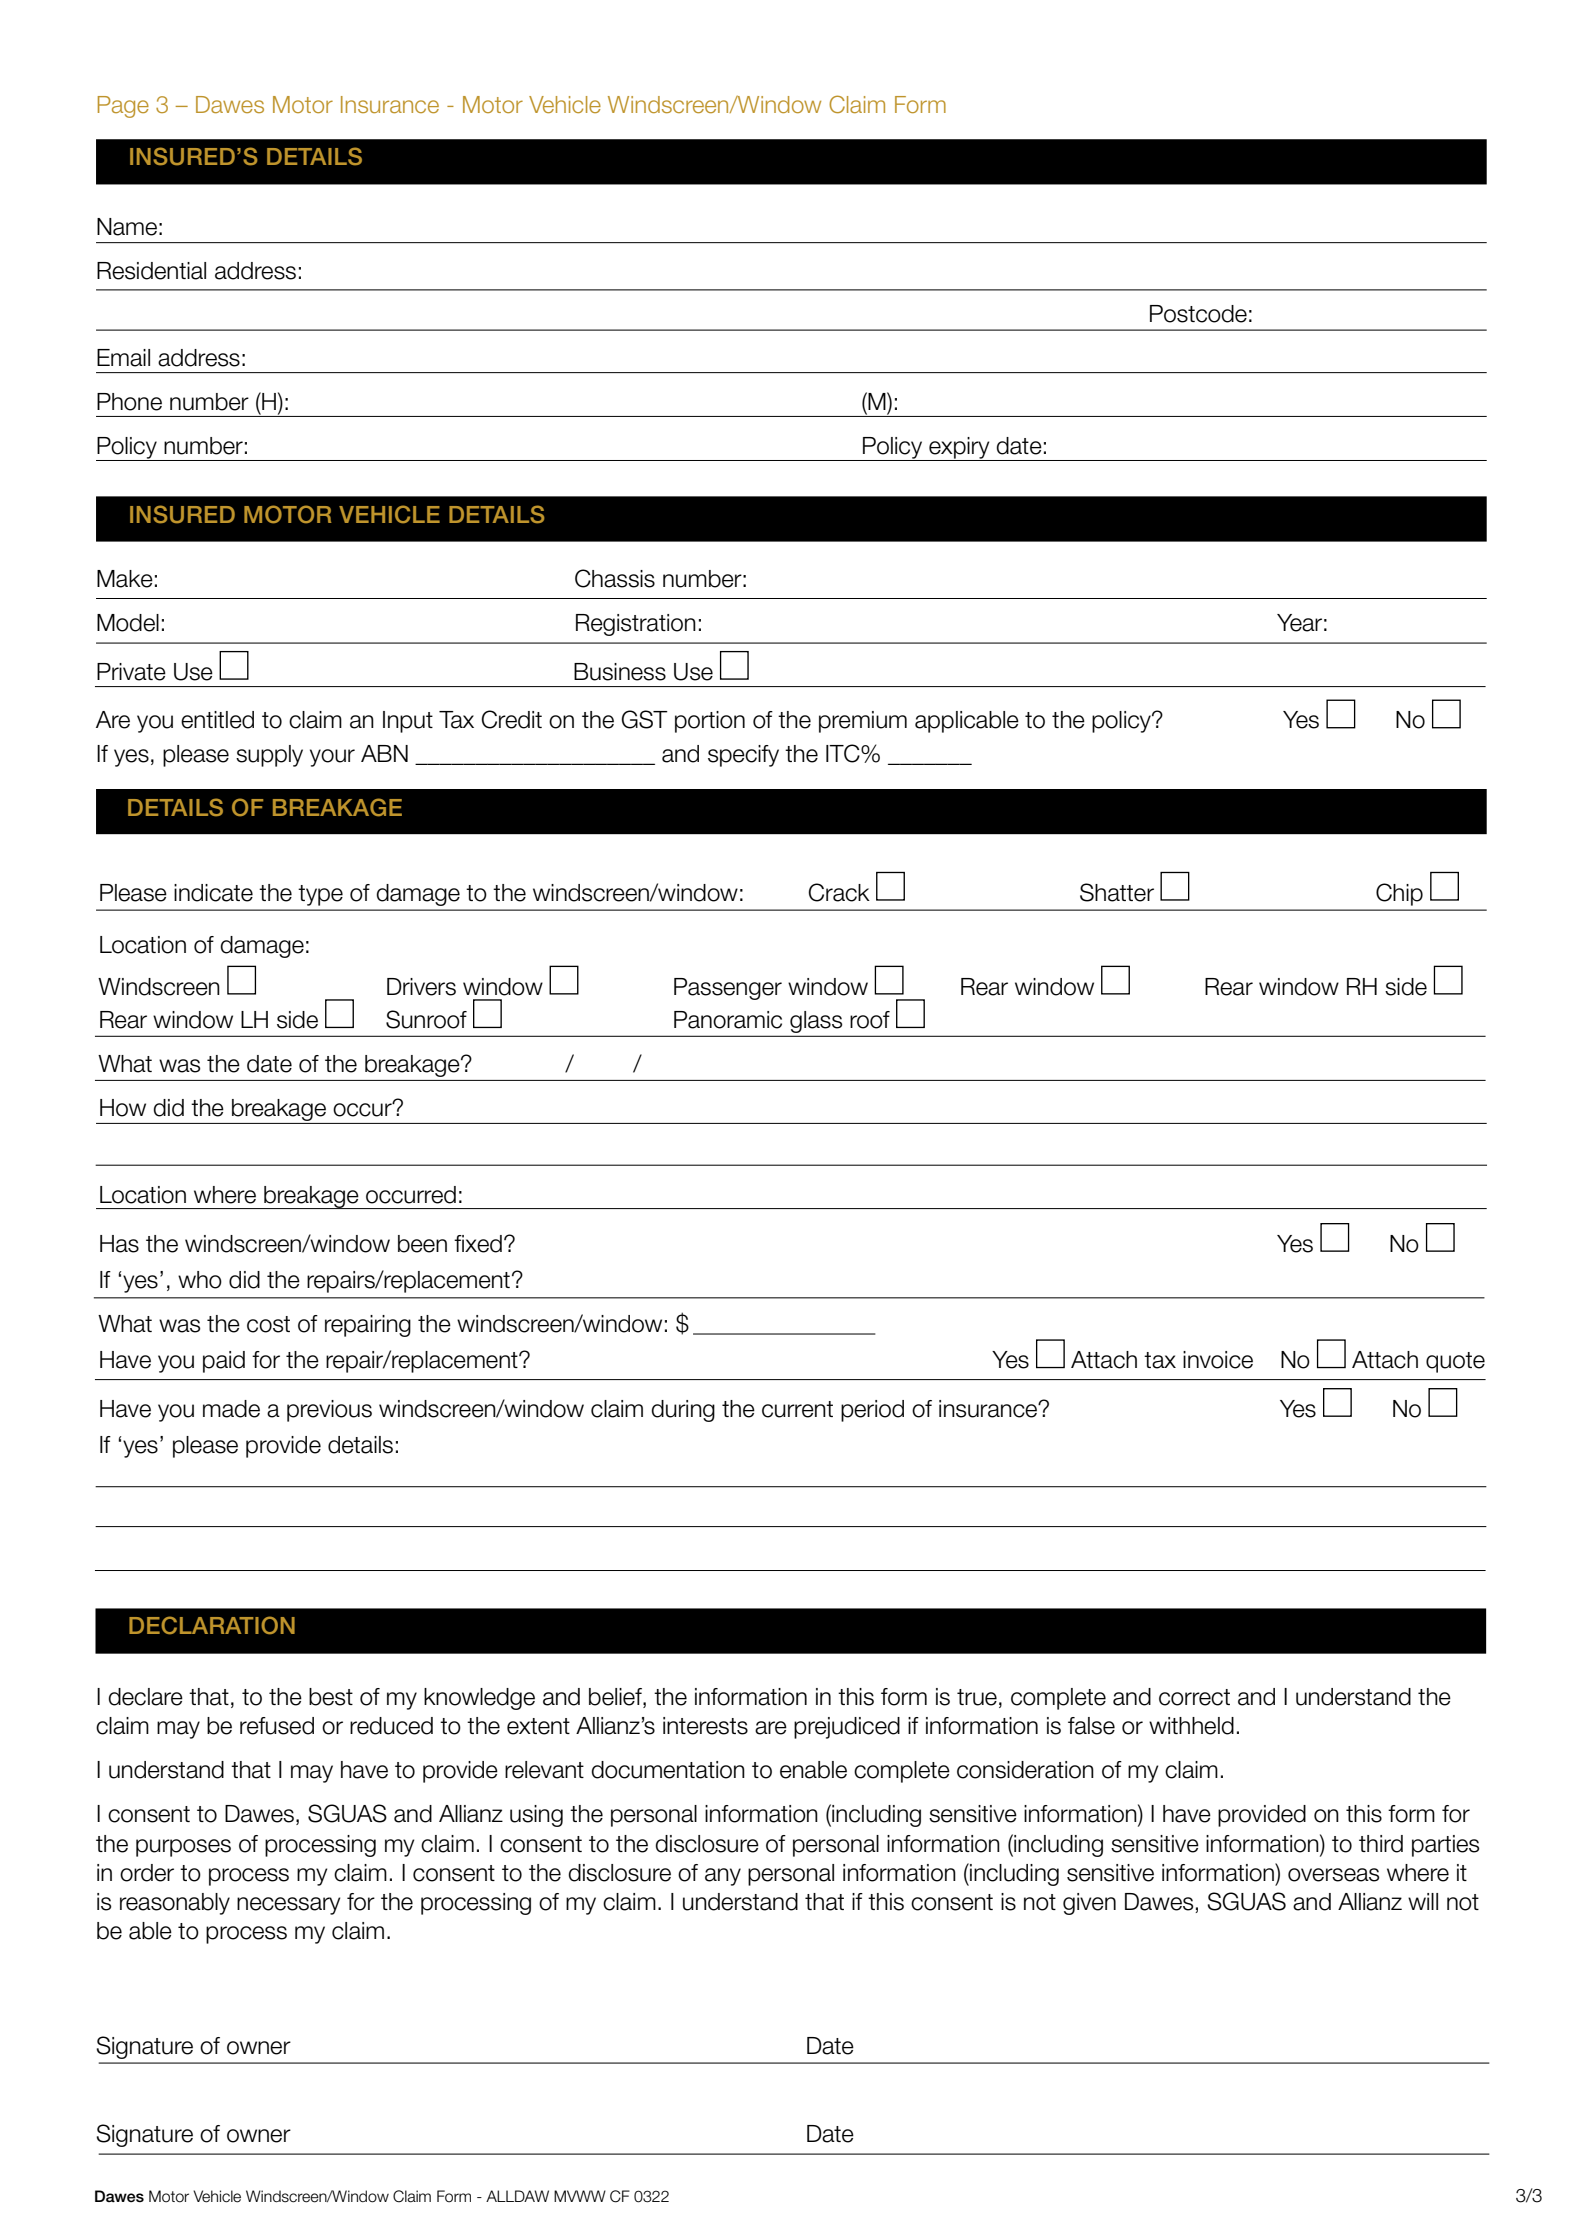 The height and width of the screenshot is (2237, 1582). I want to click on any, so click(723, 1877).
